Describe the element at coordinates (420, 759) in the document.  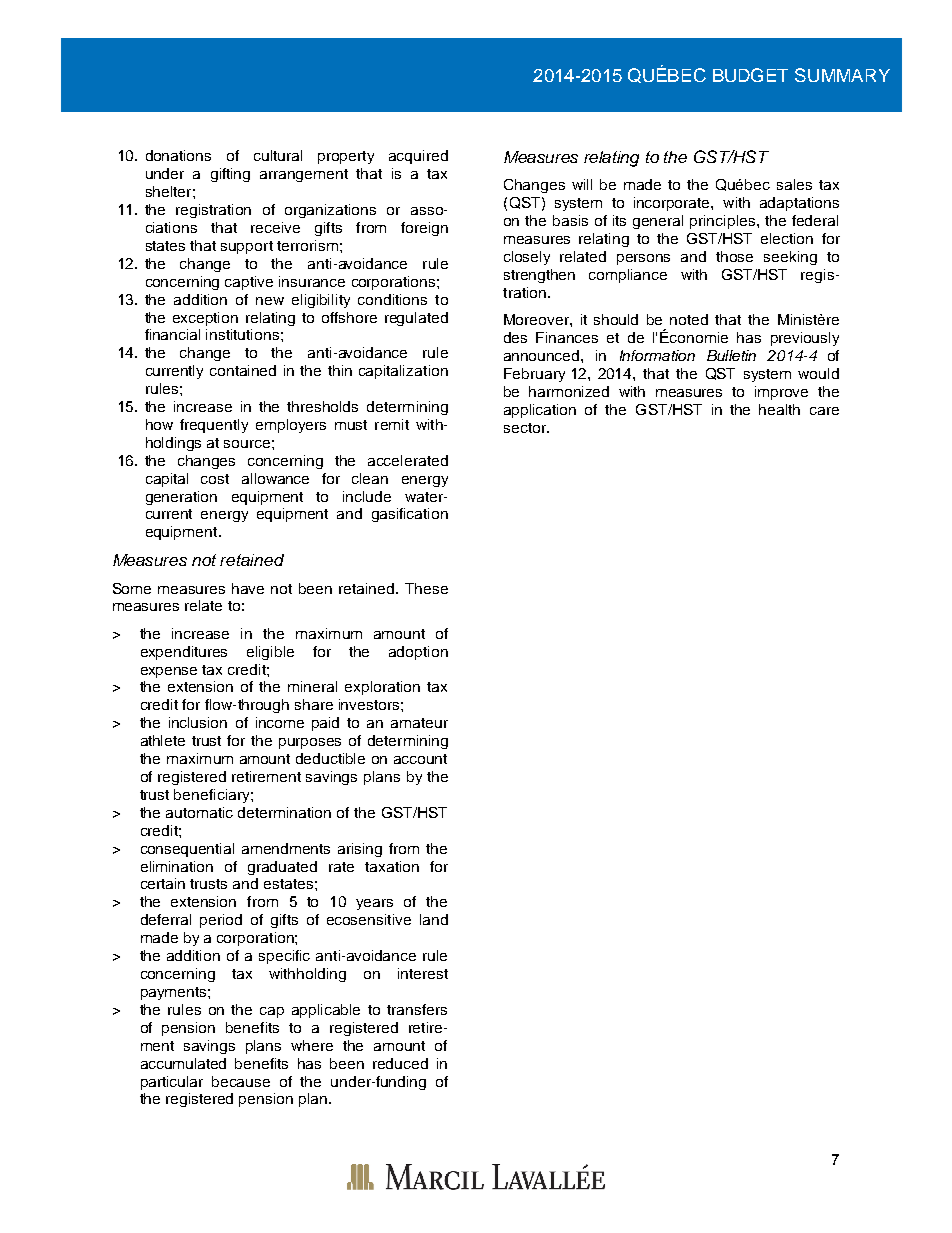
I see `account` at that location.
